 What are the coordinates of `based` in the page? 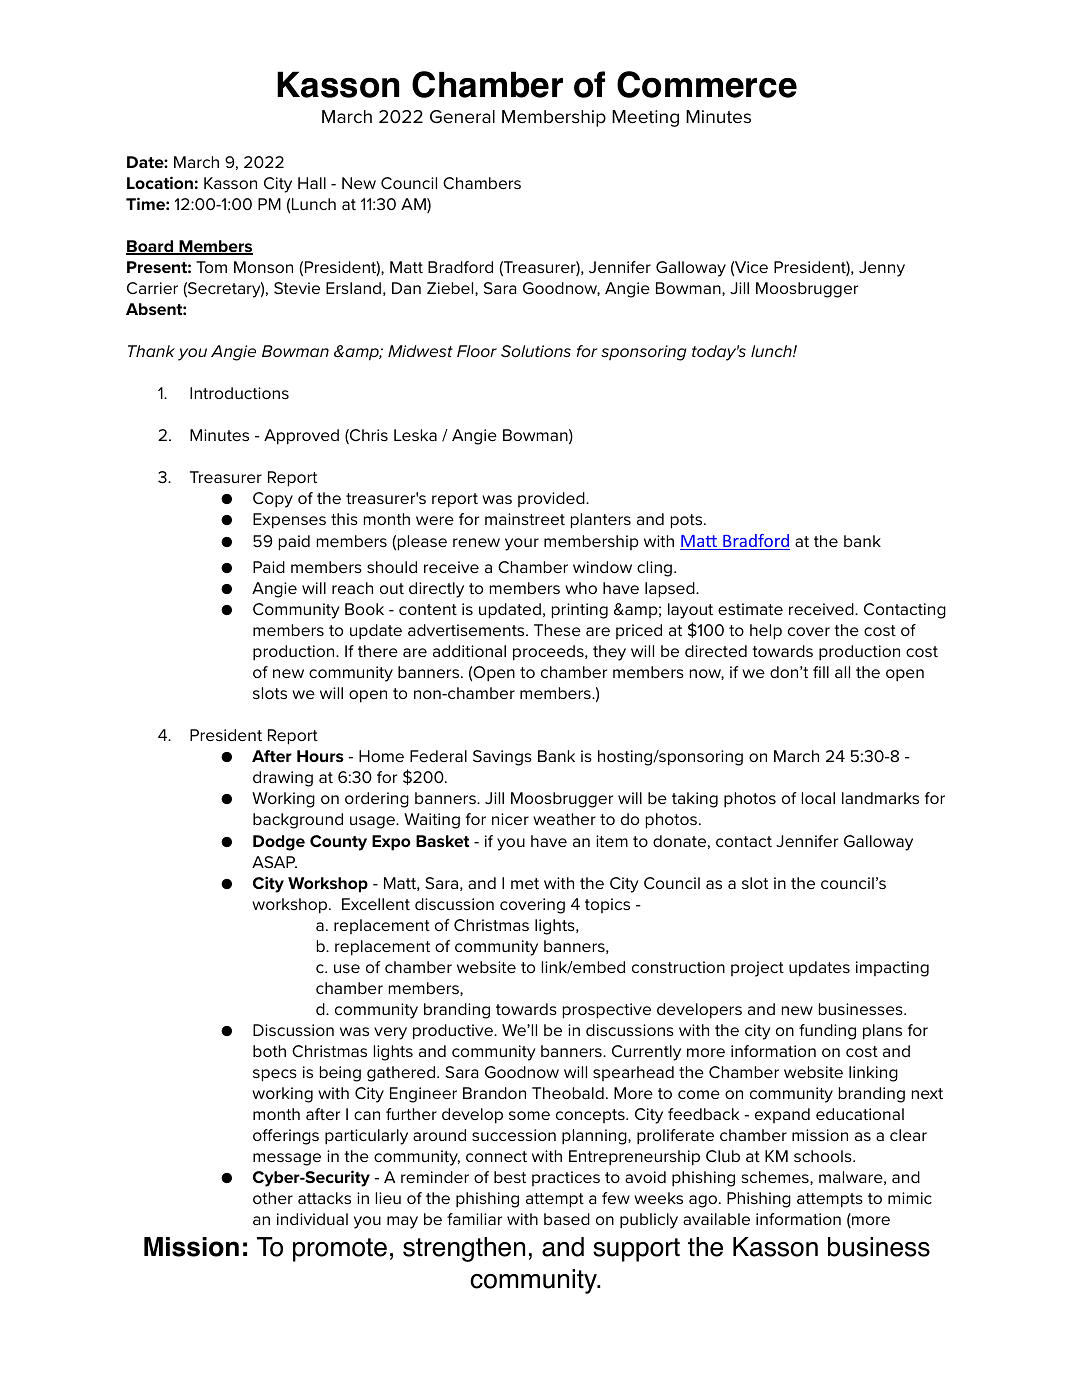 It's located at (567, 1219).
